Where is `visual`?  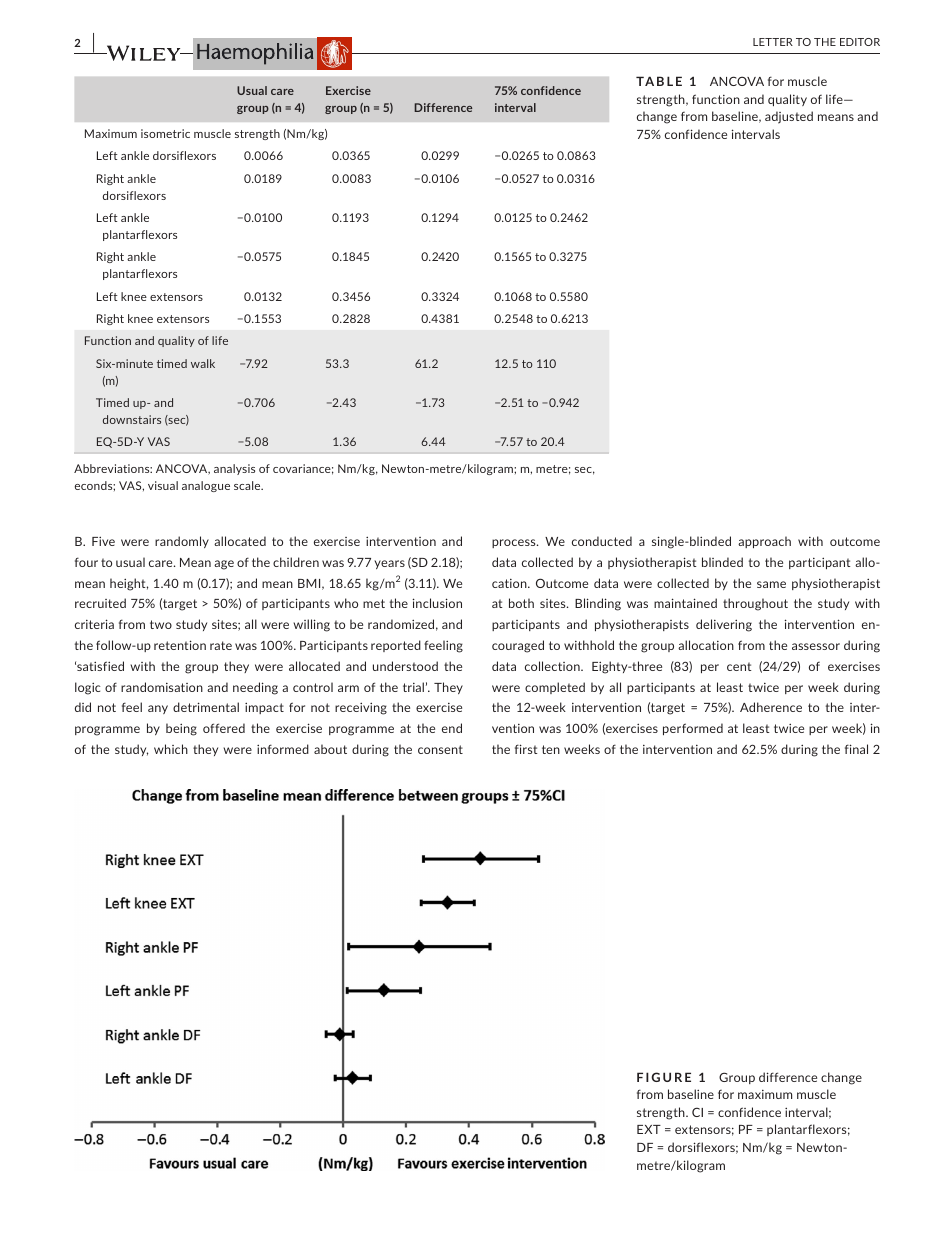
visual is located at coordinates (163, 485).
